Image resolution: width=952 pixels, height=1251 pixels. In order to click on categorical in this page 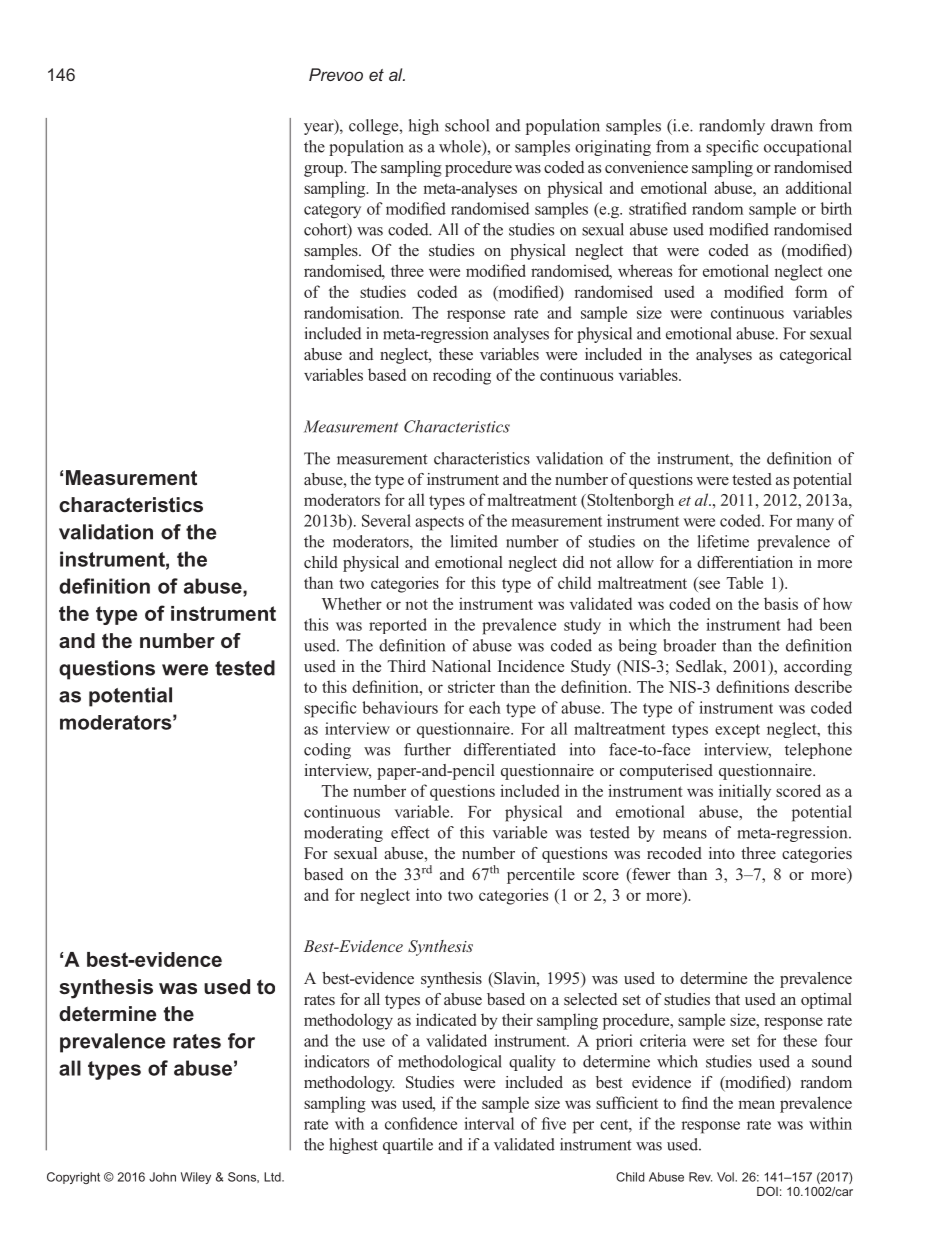, I will do `click(816, 356)`.
